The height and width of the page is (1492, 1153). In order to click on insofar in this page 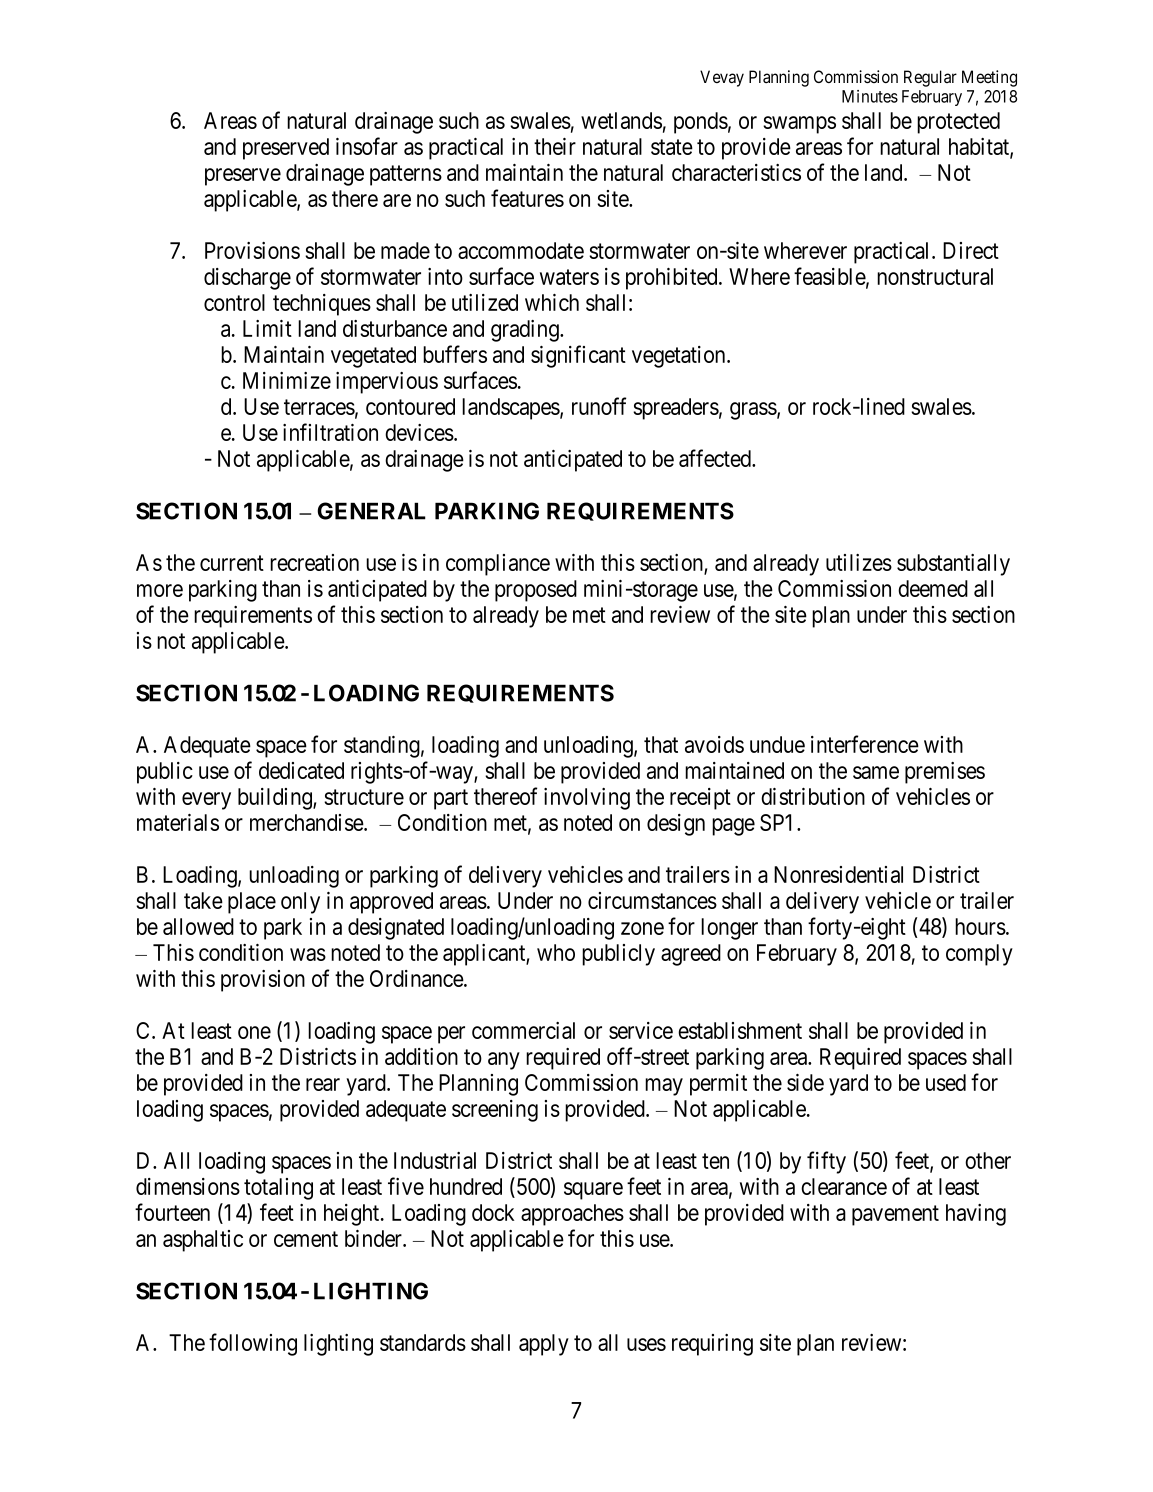, I will do `click(367, 146)`.
